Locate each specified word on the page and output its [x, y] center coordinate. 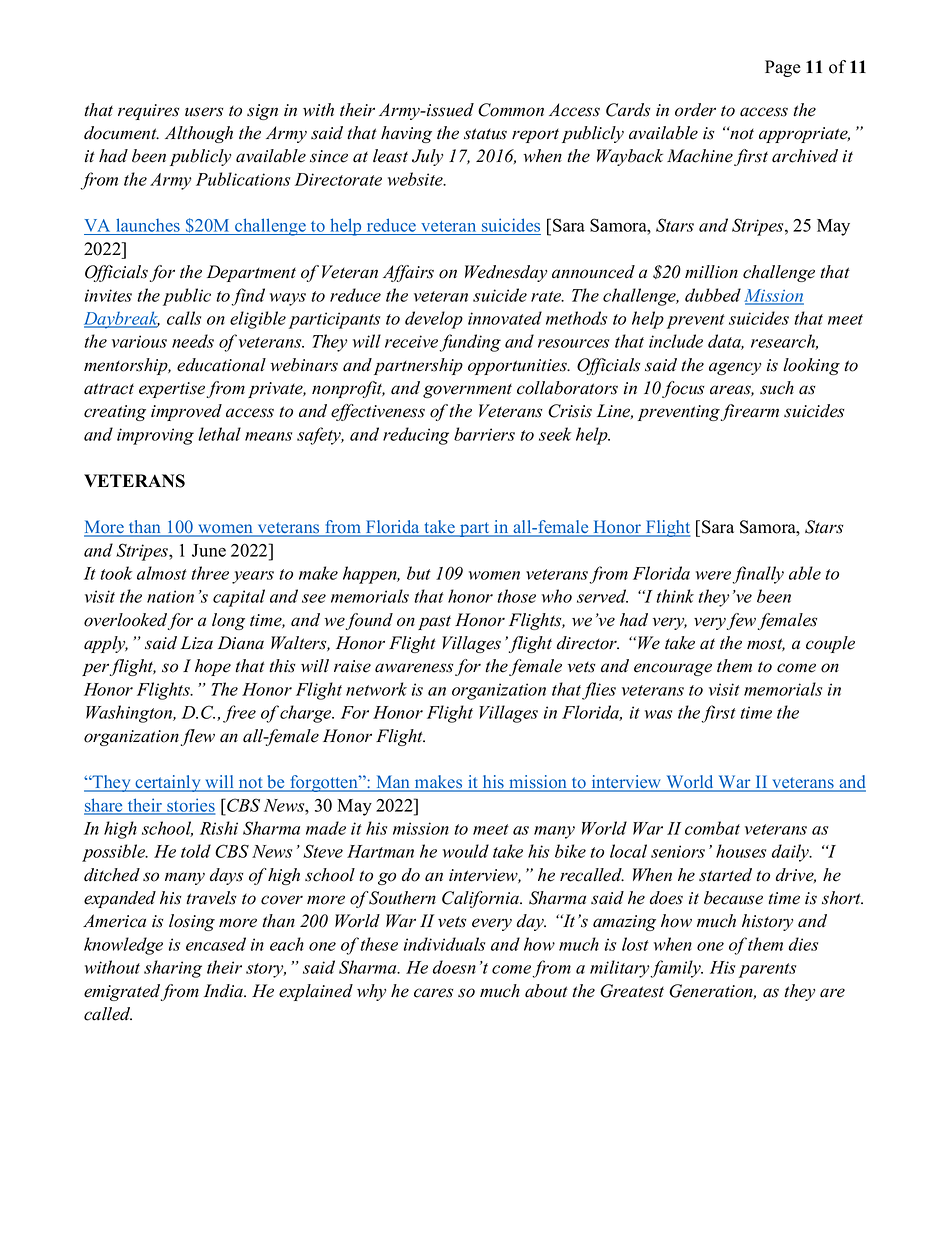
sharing [173, 969]
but [419, 573]
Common [511, 110]
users [204, 112]
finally [758, 575]
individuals [444, 944]
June [209, 550]
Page [783, 68]
